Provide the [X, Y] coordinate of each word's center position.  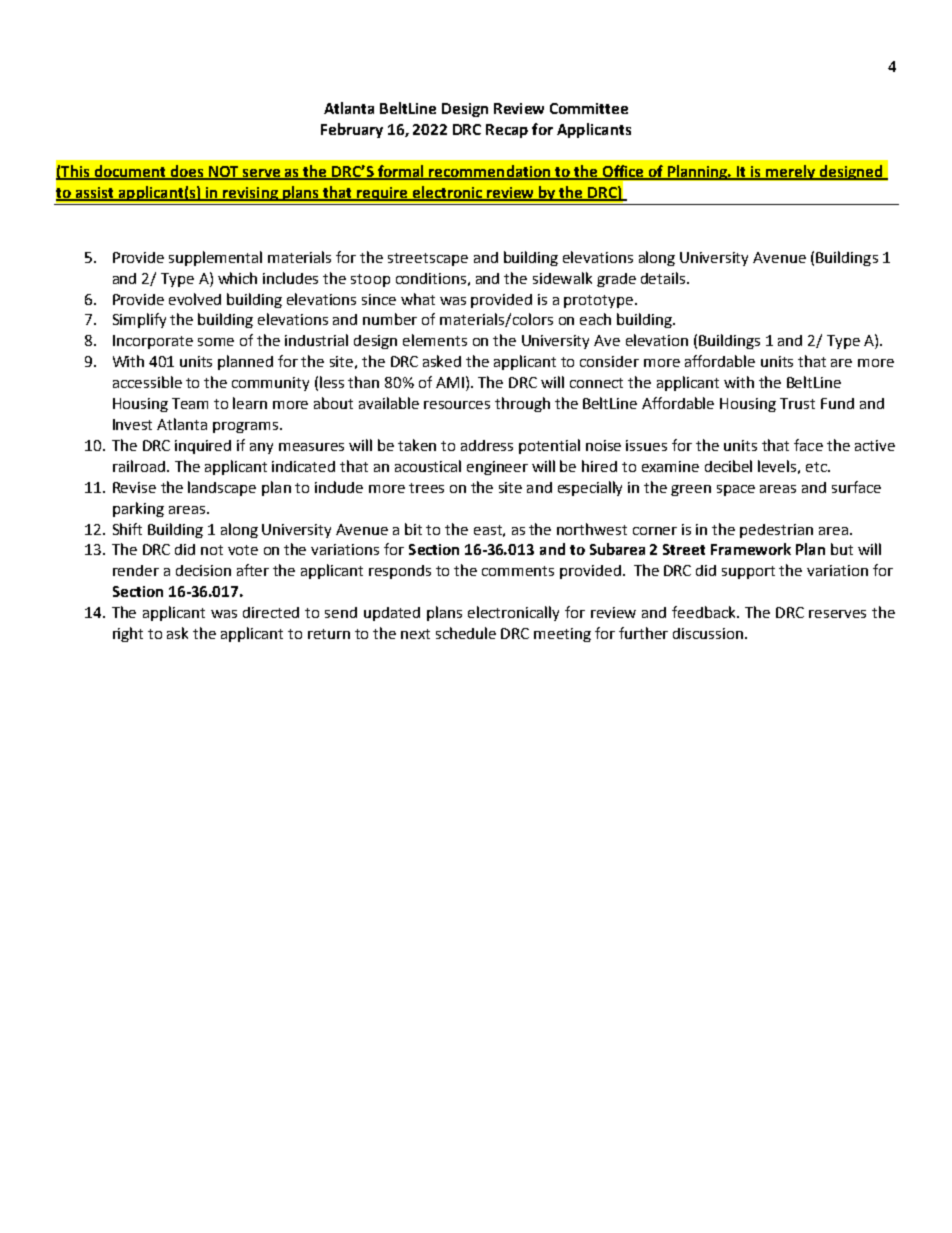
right [128, 634]
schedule [466, 633]
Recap [507, 131]
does [187, 172]
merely [791, 172]
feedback [705, 612]
